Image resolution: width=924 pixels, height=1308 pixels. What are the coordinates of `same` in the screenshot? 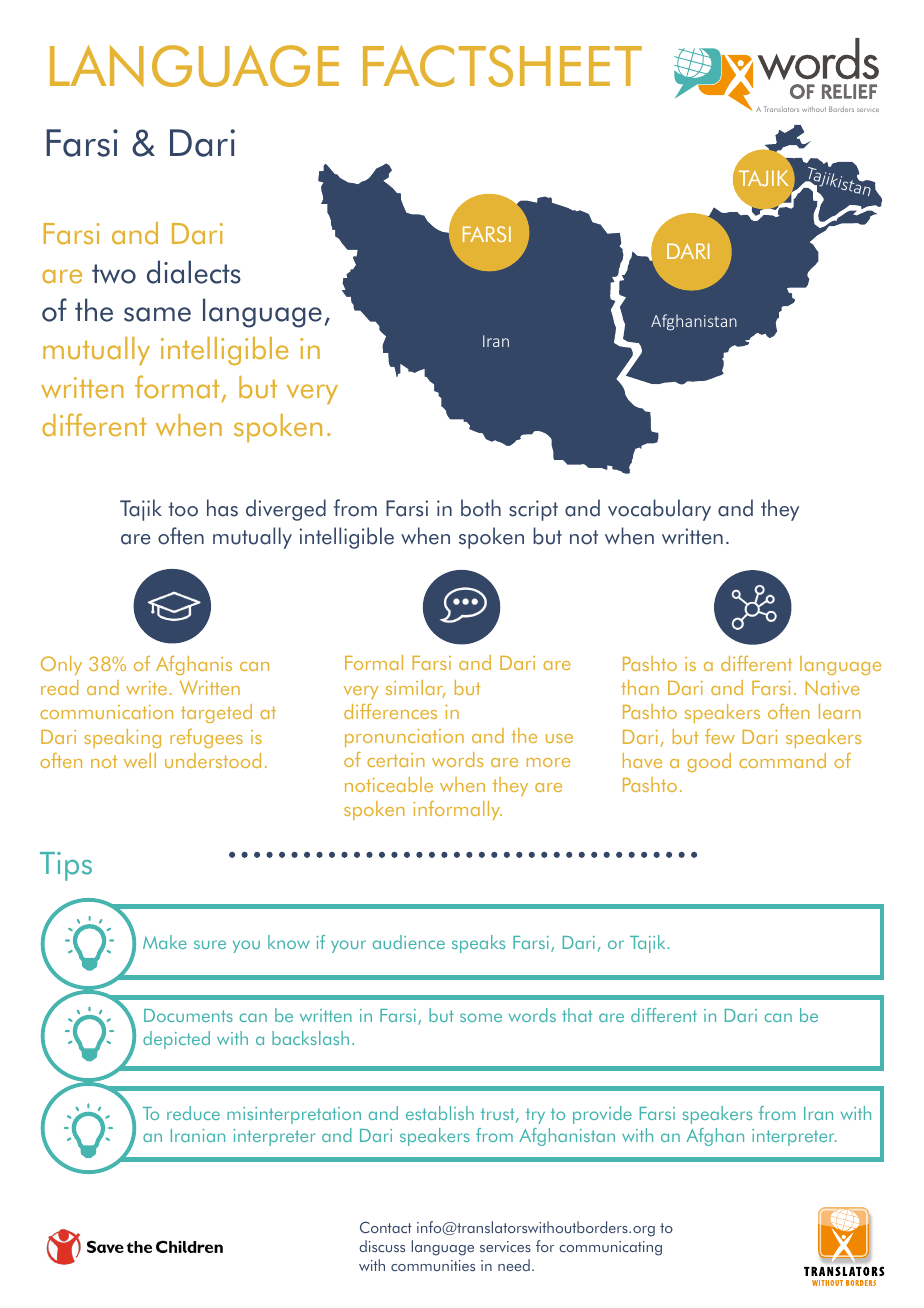 It's located at (157, 314).
